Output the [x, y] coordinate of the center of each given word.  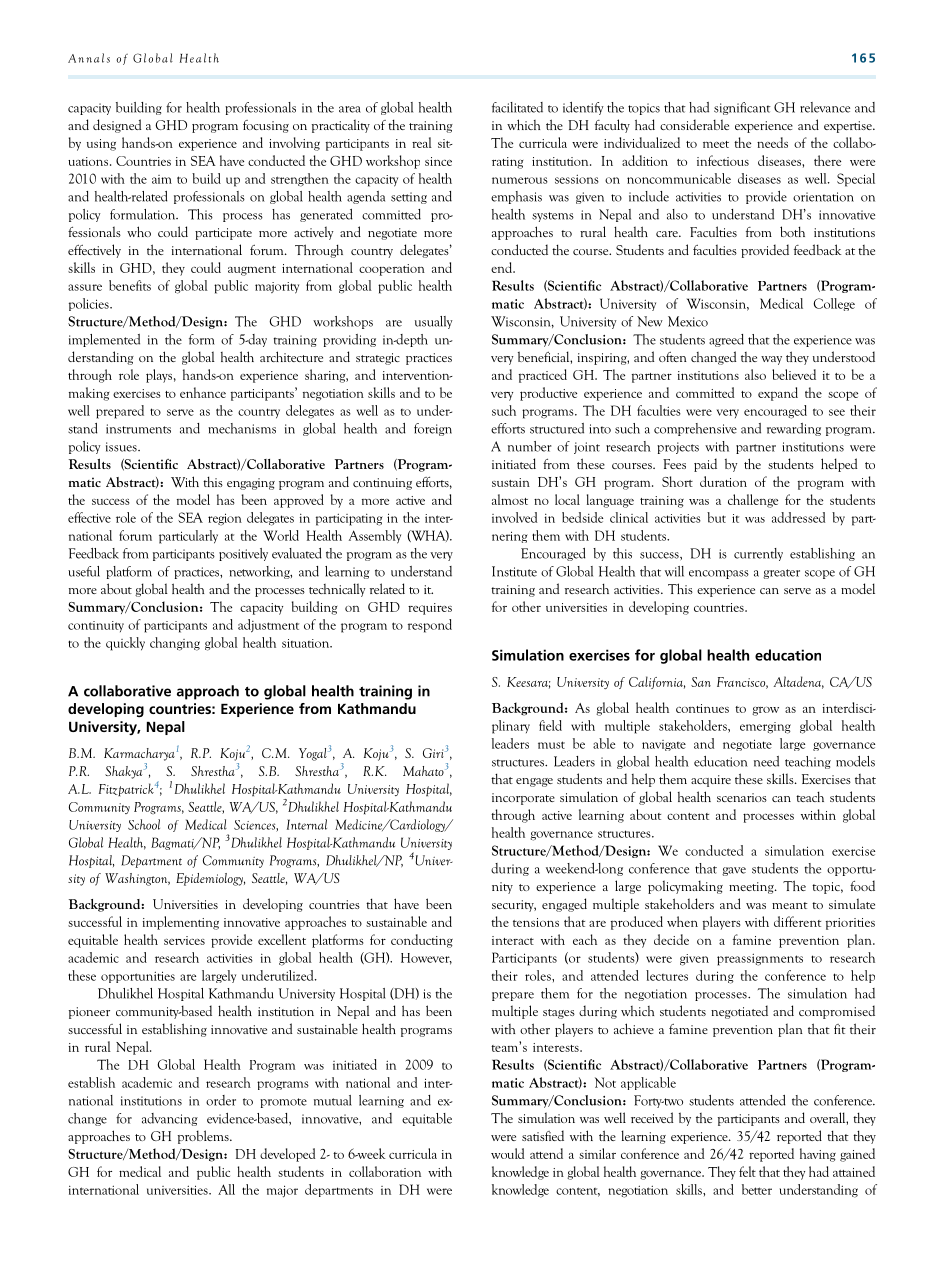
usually [433, 322]
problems [204, 1137]
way [771, 360]
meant [790, 905]
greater [781, 574]
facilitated [517, 107]
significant [742, 108]
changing [175, 644]
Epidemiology [210, 879]
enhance [203, 392]
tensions [536, 922]
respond [430, 626]
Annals [89, 58]
